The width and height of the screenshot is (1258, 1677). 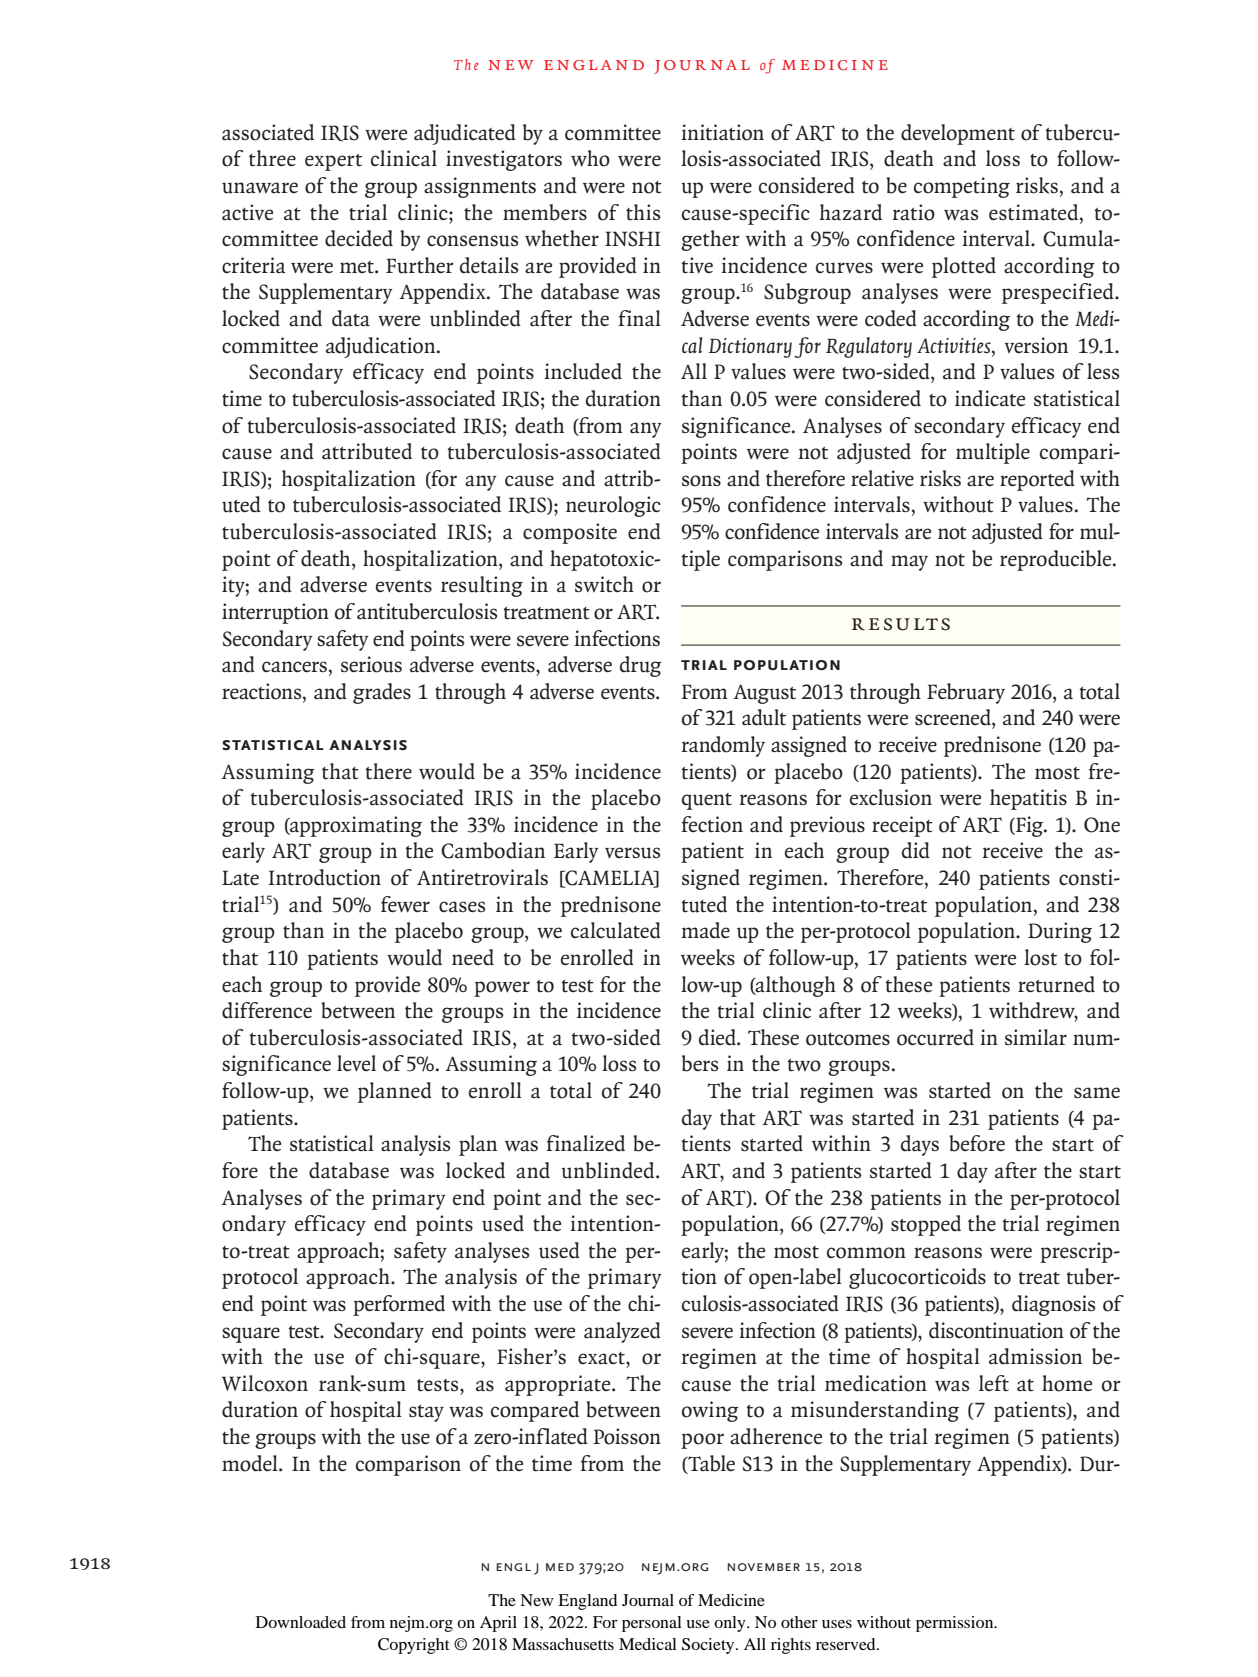 I want to click on this, so click(x=643, y=212).
